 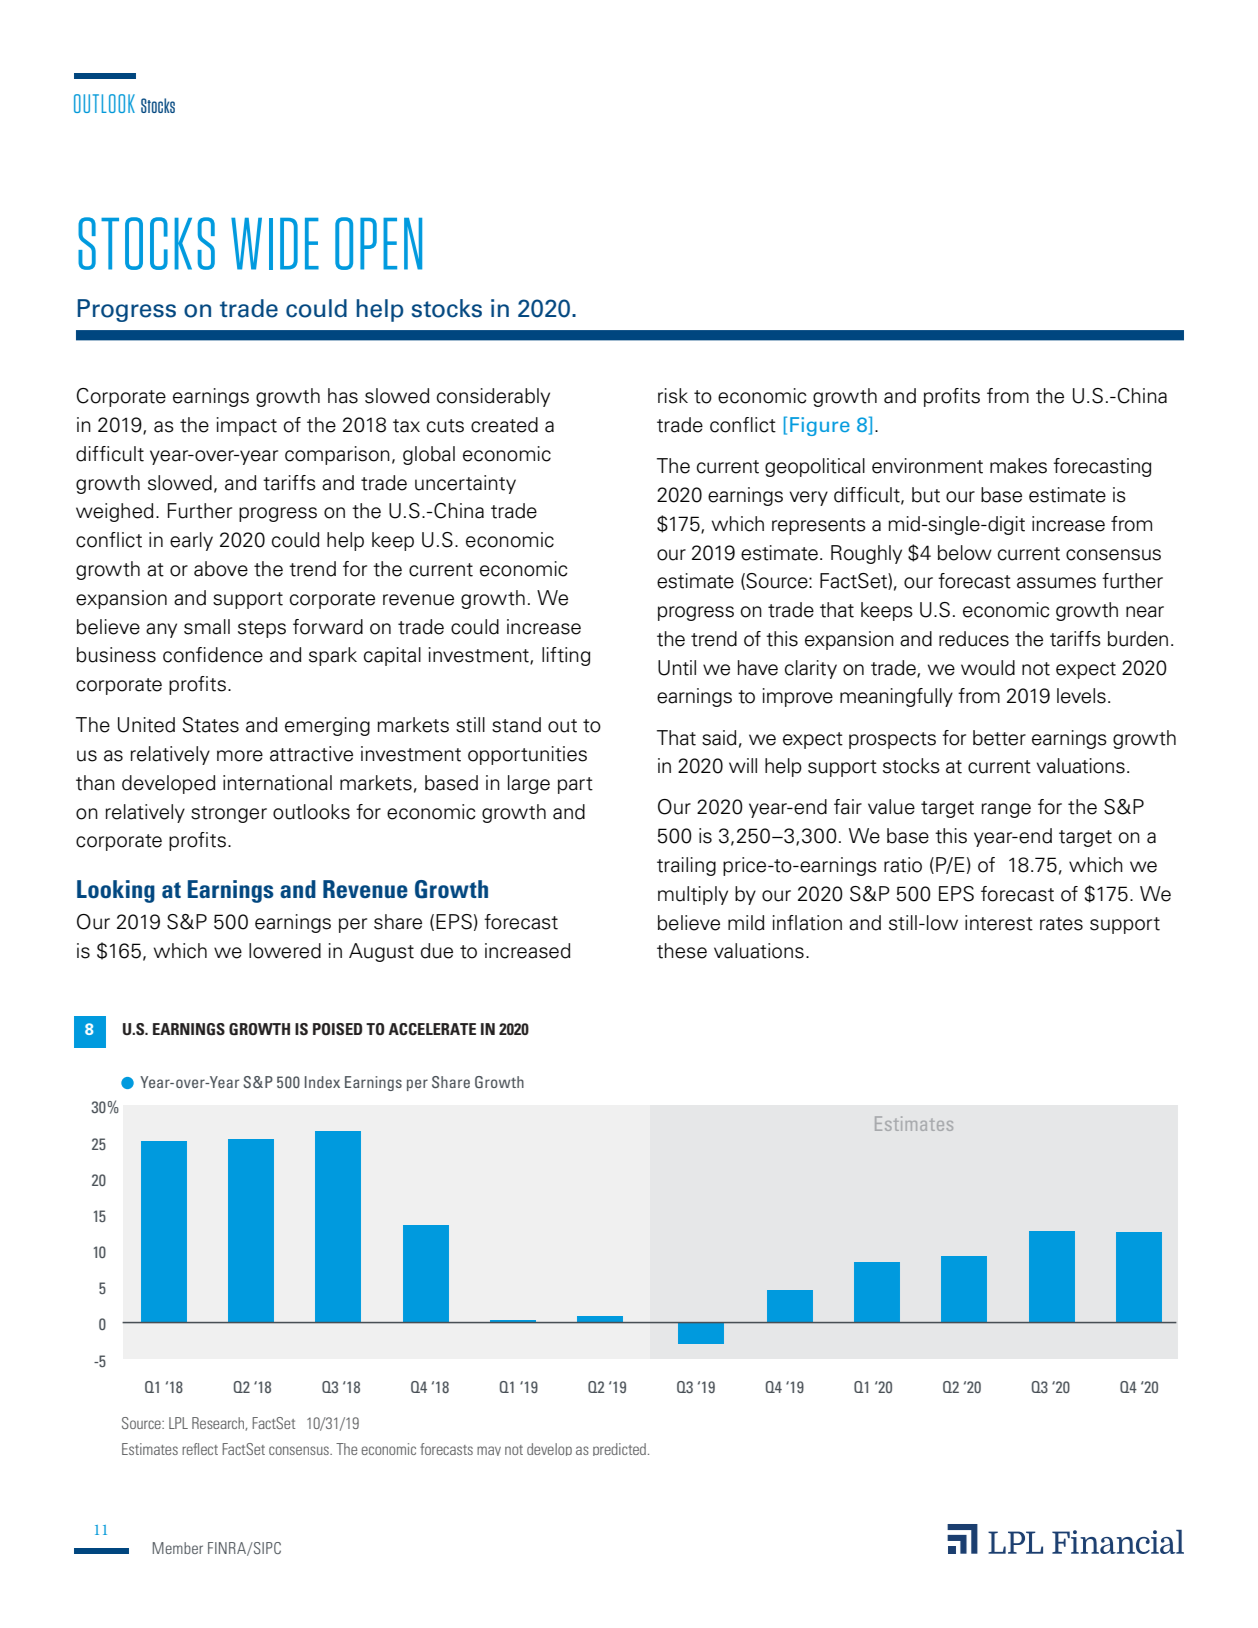 What do you see at coordinates (275, 244) in the screenshot?
I see `WIDE` at bounding box center [275, 244].
